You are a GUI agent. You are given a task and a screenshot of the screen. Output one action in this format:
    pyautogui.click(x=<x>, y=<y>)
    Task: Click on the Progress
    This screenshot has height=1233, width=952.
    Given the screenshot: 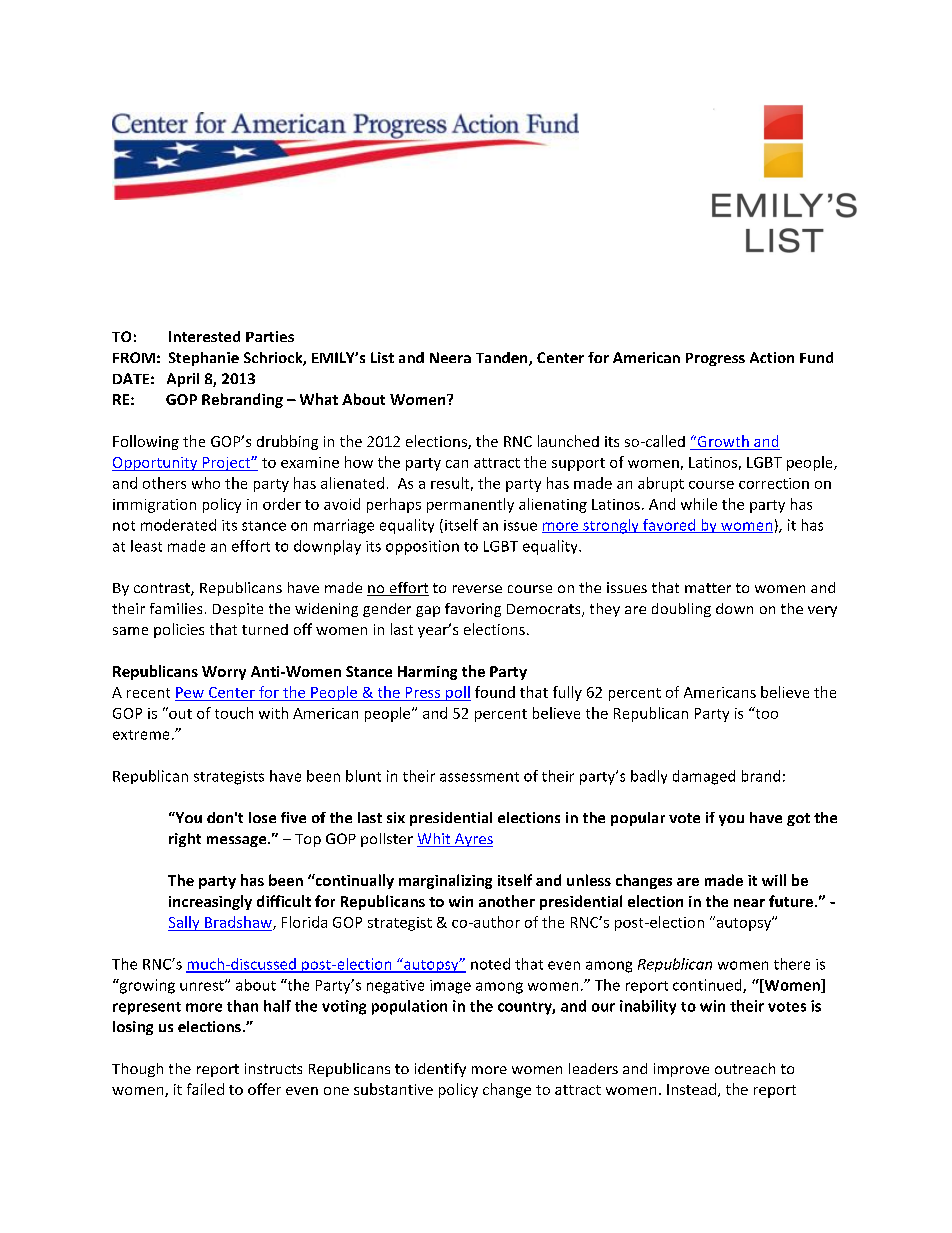 What is the action you would take?
    pyautogui.click(x=715, y=359)
